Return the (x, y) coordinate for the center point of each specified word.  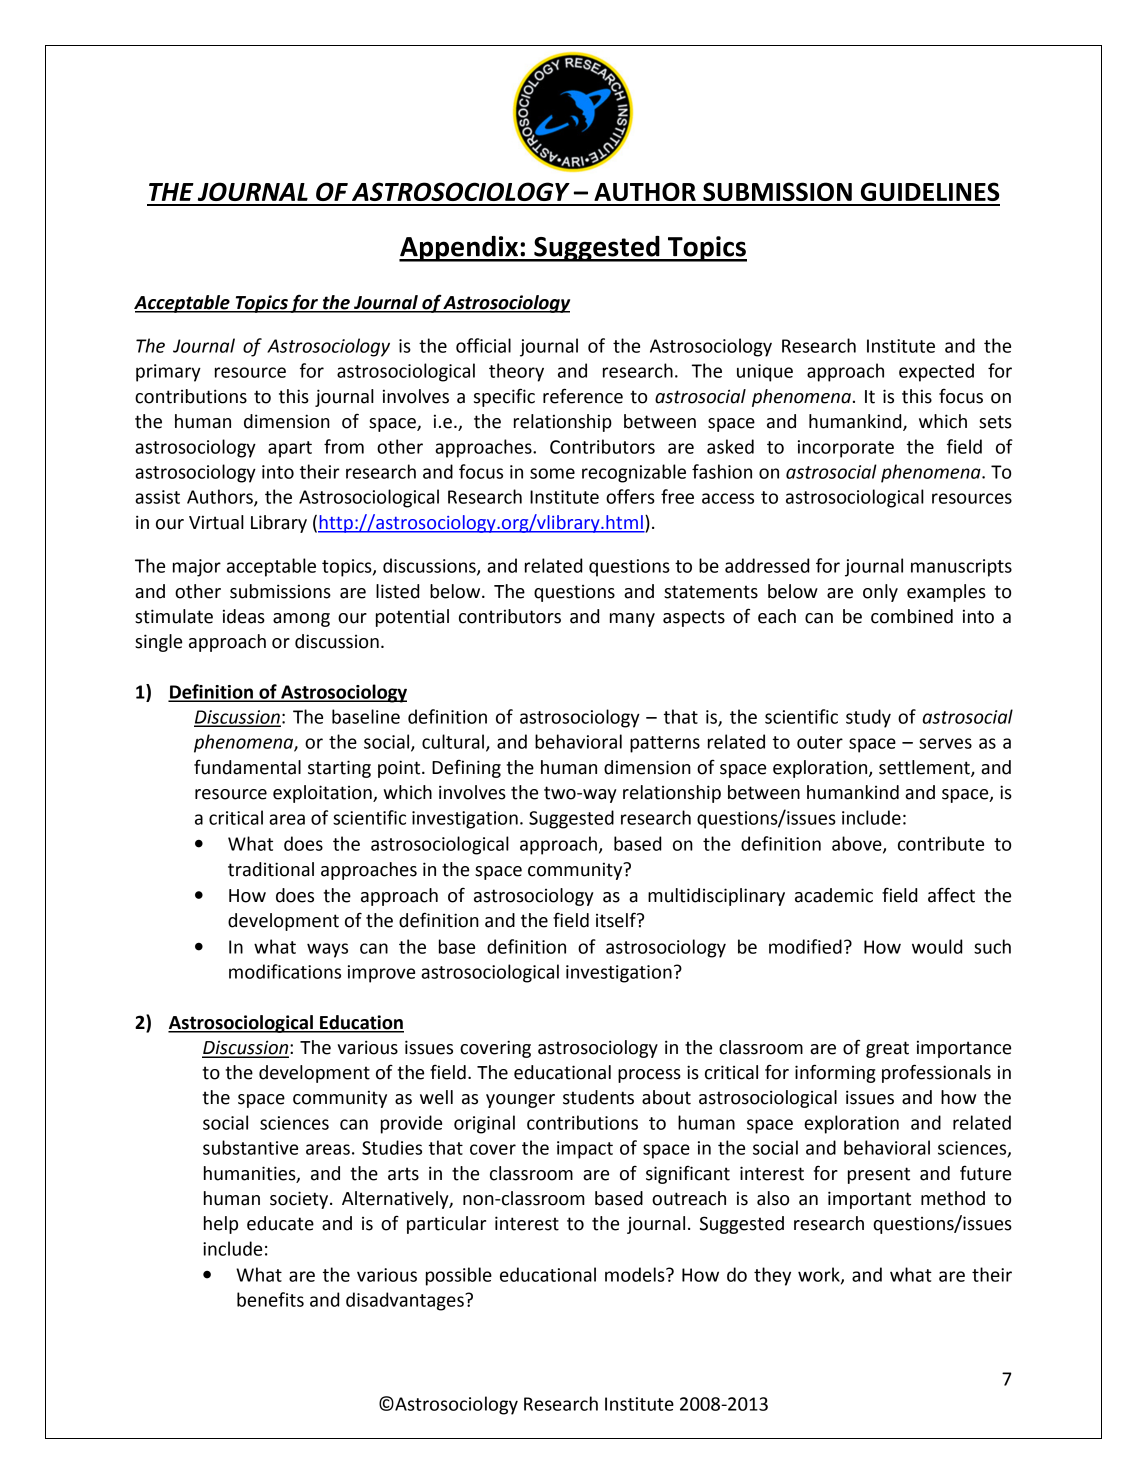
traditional (271, 869)
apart (290, 449)
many (632, 620)
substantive (250, 1147)
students (598, 1097)
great (887, 1049)
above (858, 844)
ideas (244, 616)
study (868, 718)
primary (168, 373)
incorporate (846, 449)
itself (617, 920)
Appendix (459, 249)
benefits (270, 1299)
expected (936, 372)
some (552, 473)
